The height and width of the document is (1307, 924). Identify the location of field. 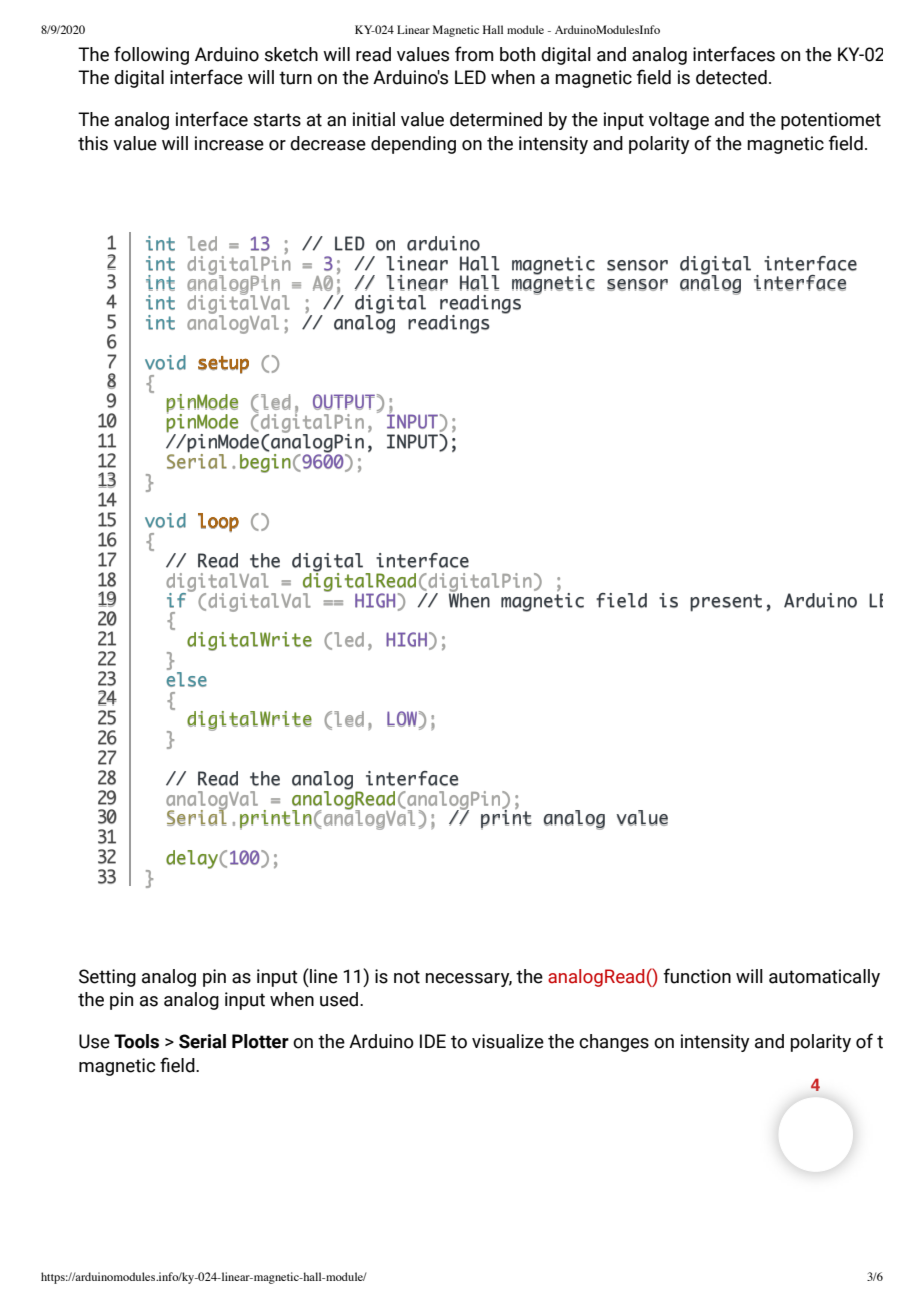
(621, 600).
